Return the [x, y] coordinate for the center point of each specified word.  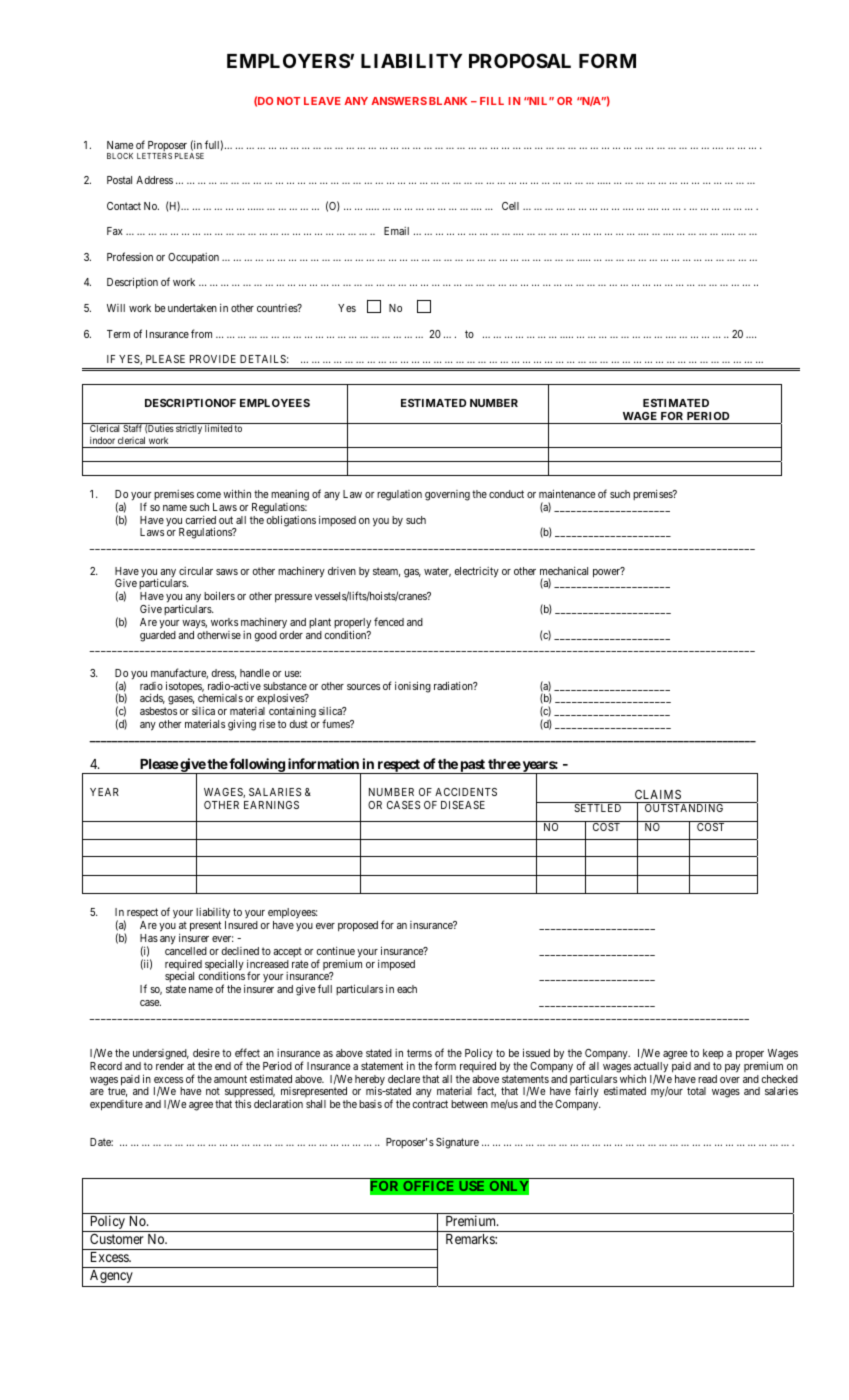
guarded [158, 636]
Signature [457, 1143]
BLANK [448, 101]
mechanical [564, 571]
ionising [413, 687]
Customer [117, 1238]
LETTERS [154, 156]
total [696, 1091]
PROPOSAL [520, 60]
